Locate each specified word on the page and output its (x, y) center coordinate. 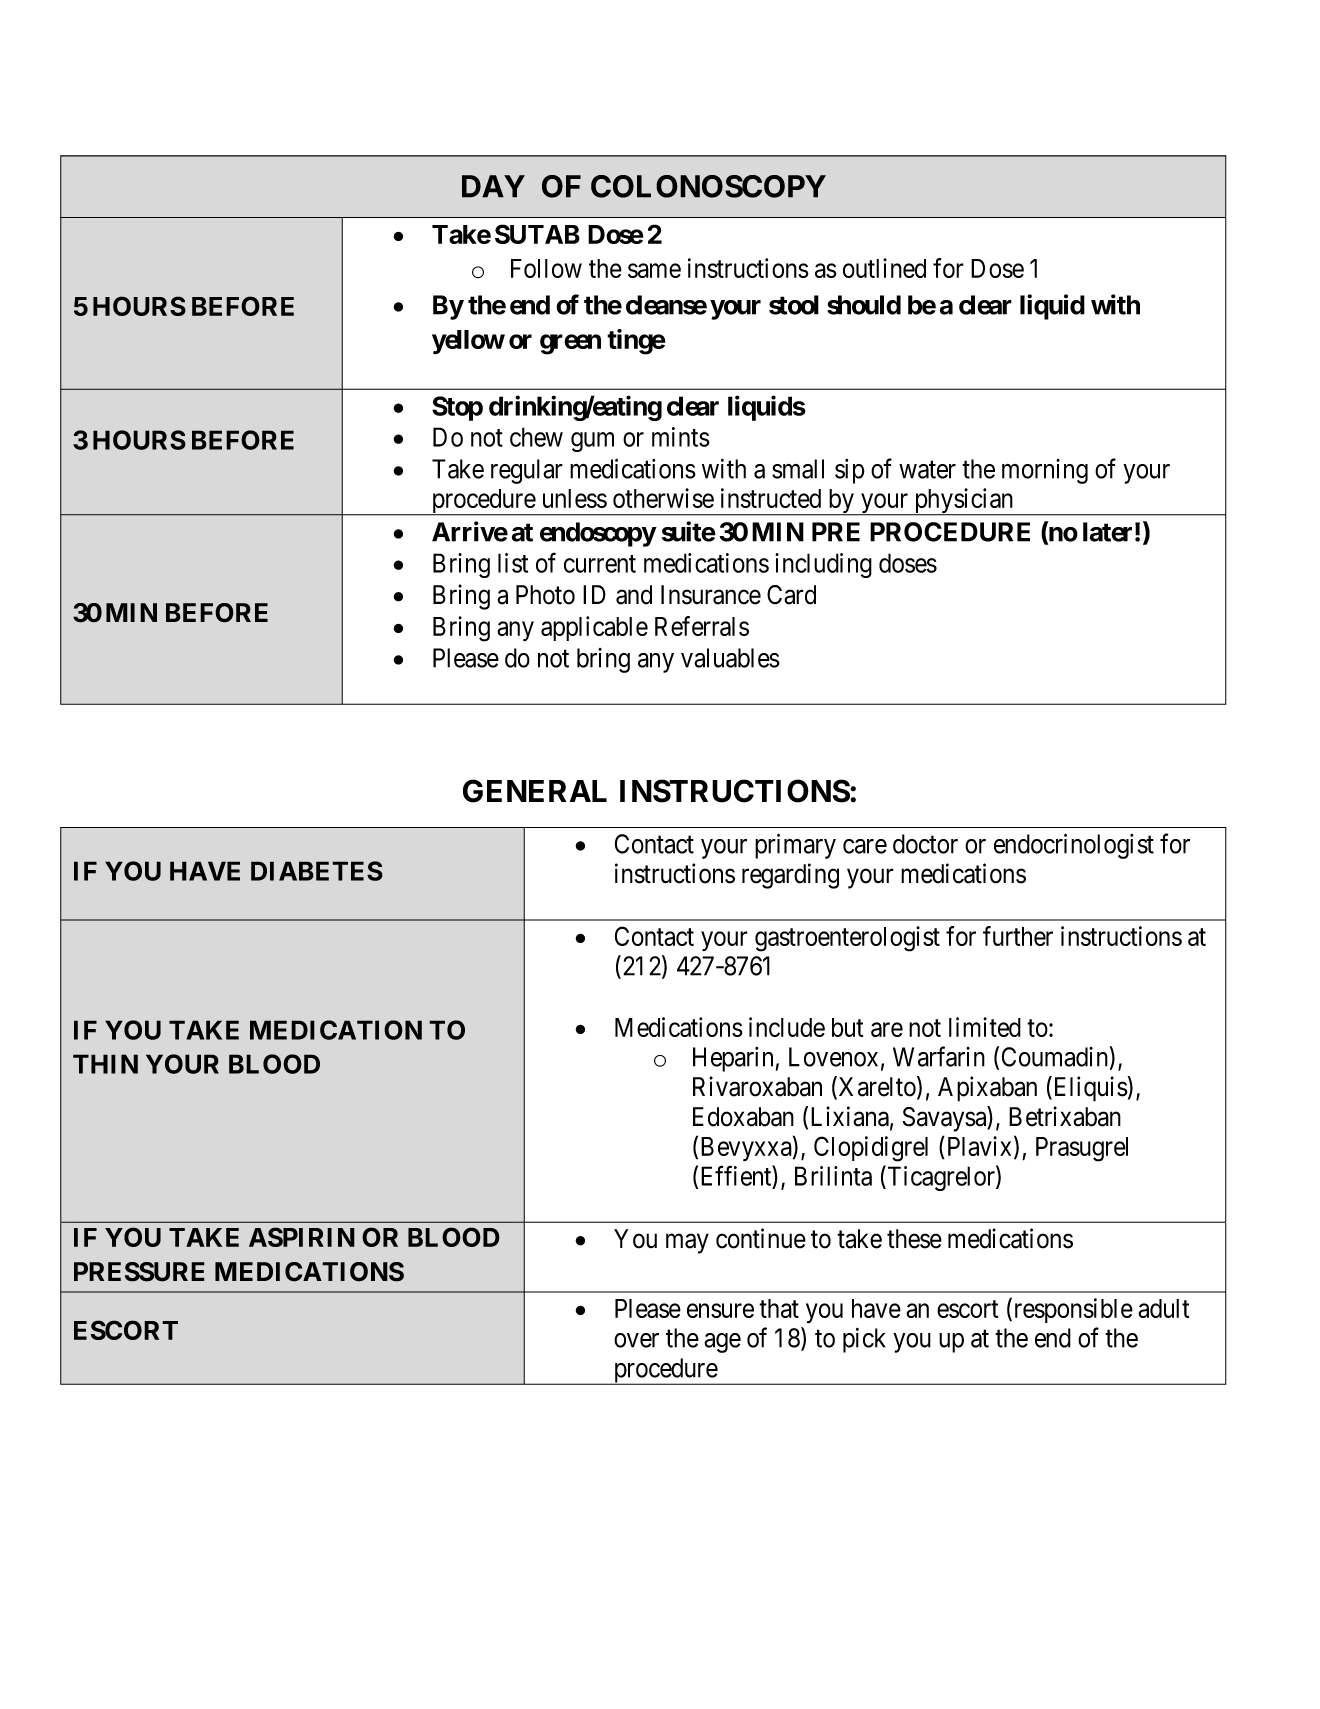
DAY (493, 186)
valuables (730, 658)
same (654, 271)
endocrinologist (1074, 846)
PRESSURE (139, 1272)
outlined (884, 268)
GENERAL (535, 791)
